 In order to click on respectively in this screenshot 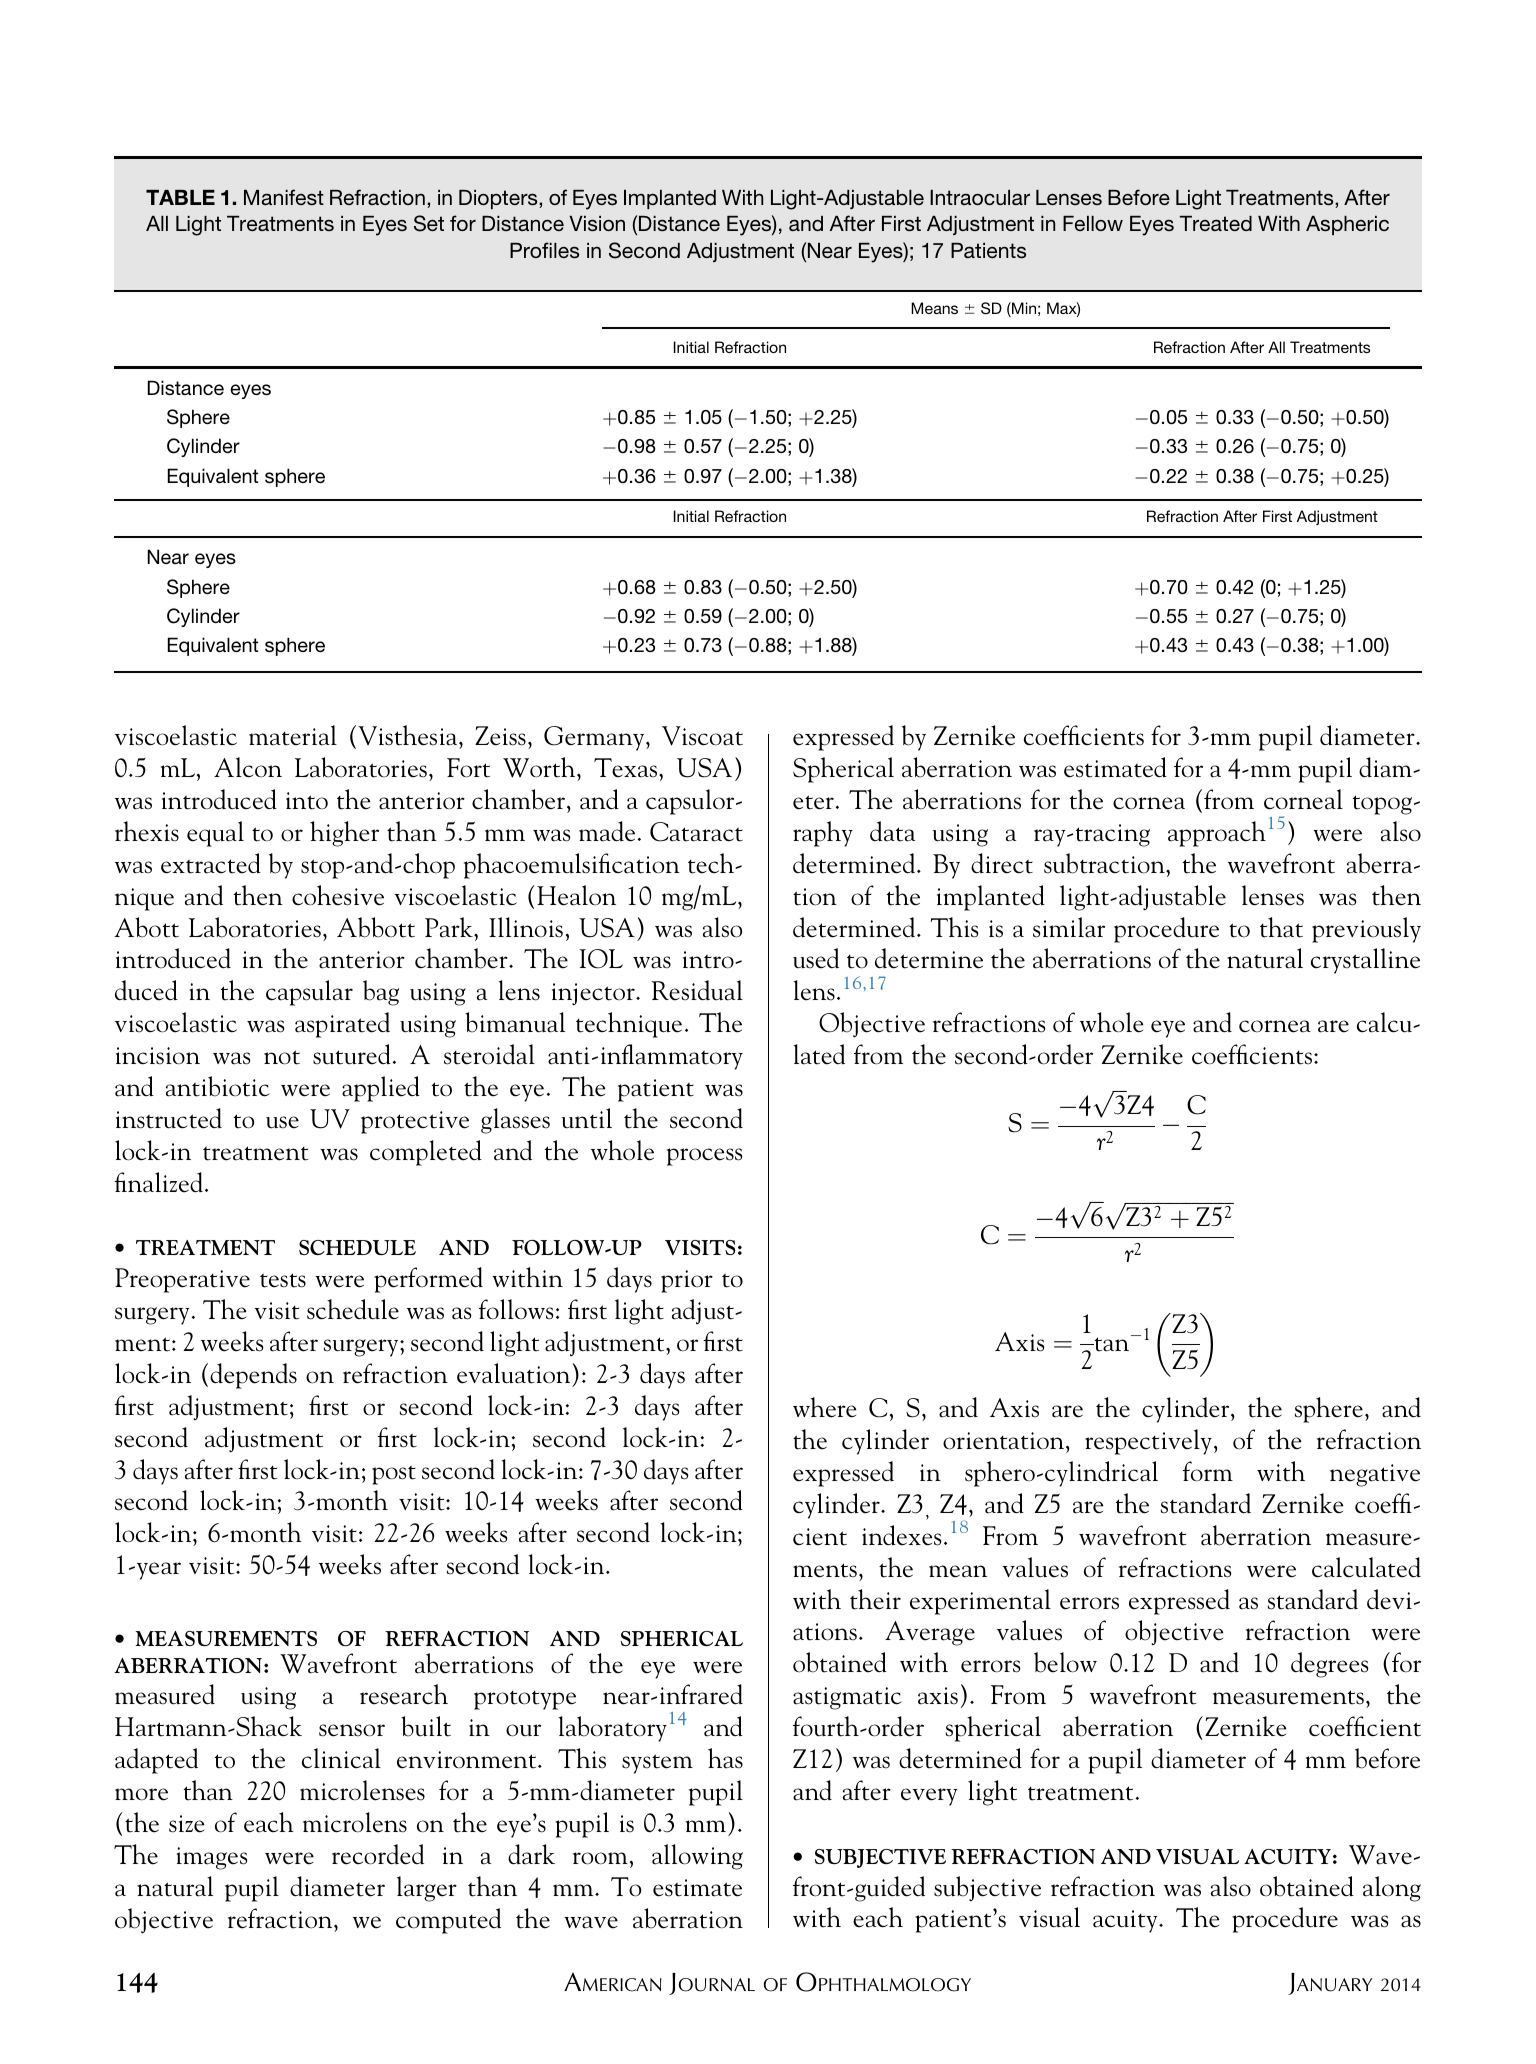, I will do `click(1148, 1442)`.
